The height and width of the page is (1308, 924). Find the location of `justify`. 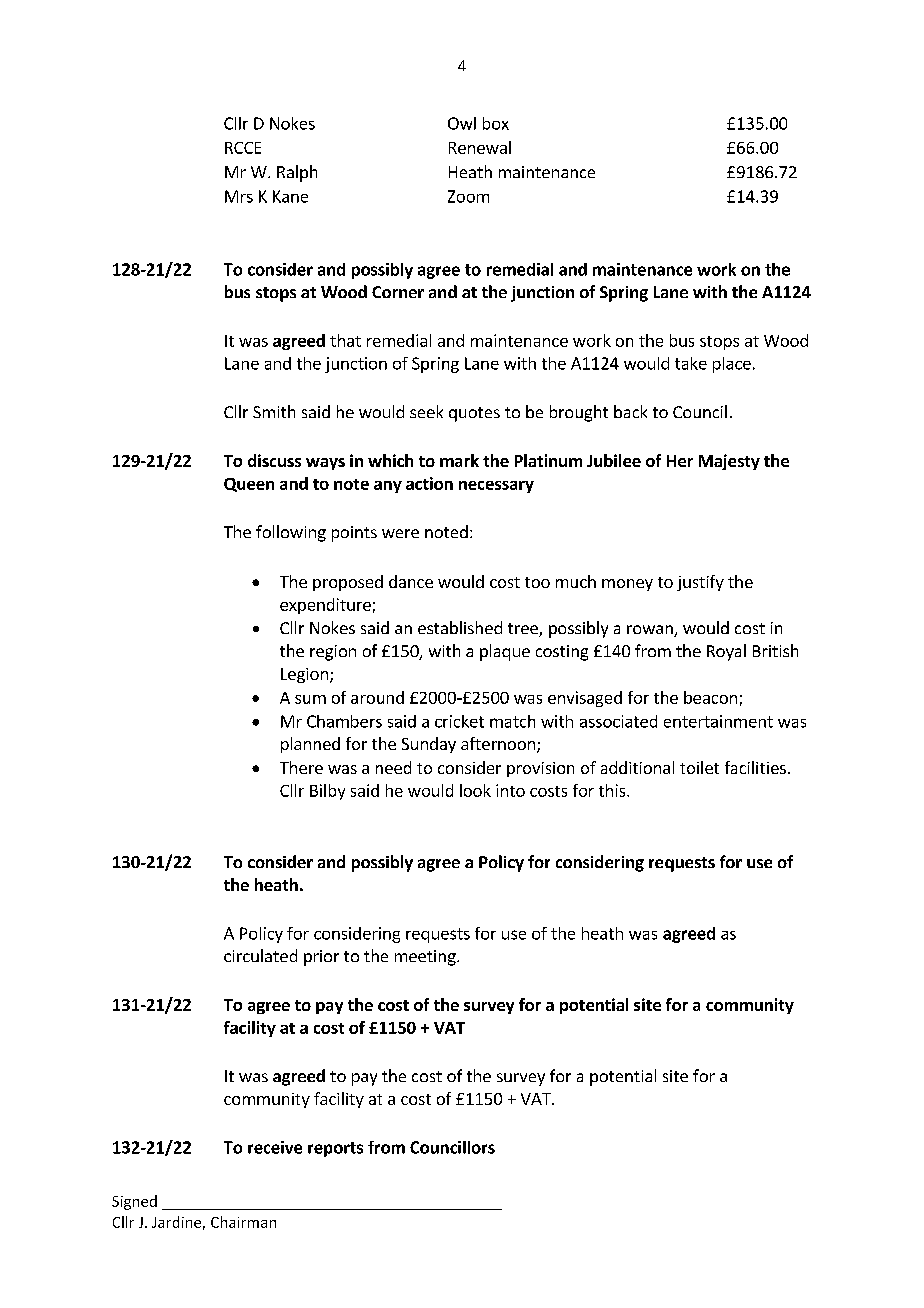

justify is located at coordinates (700, 583).
